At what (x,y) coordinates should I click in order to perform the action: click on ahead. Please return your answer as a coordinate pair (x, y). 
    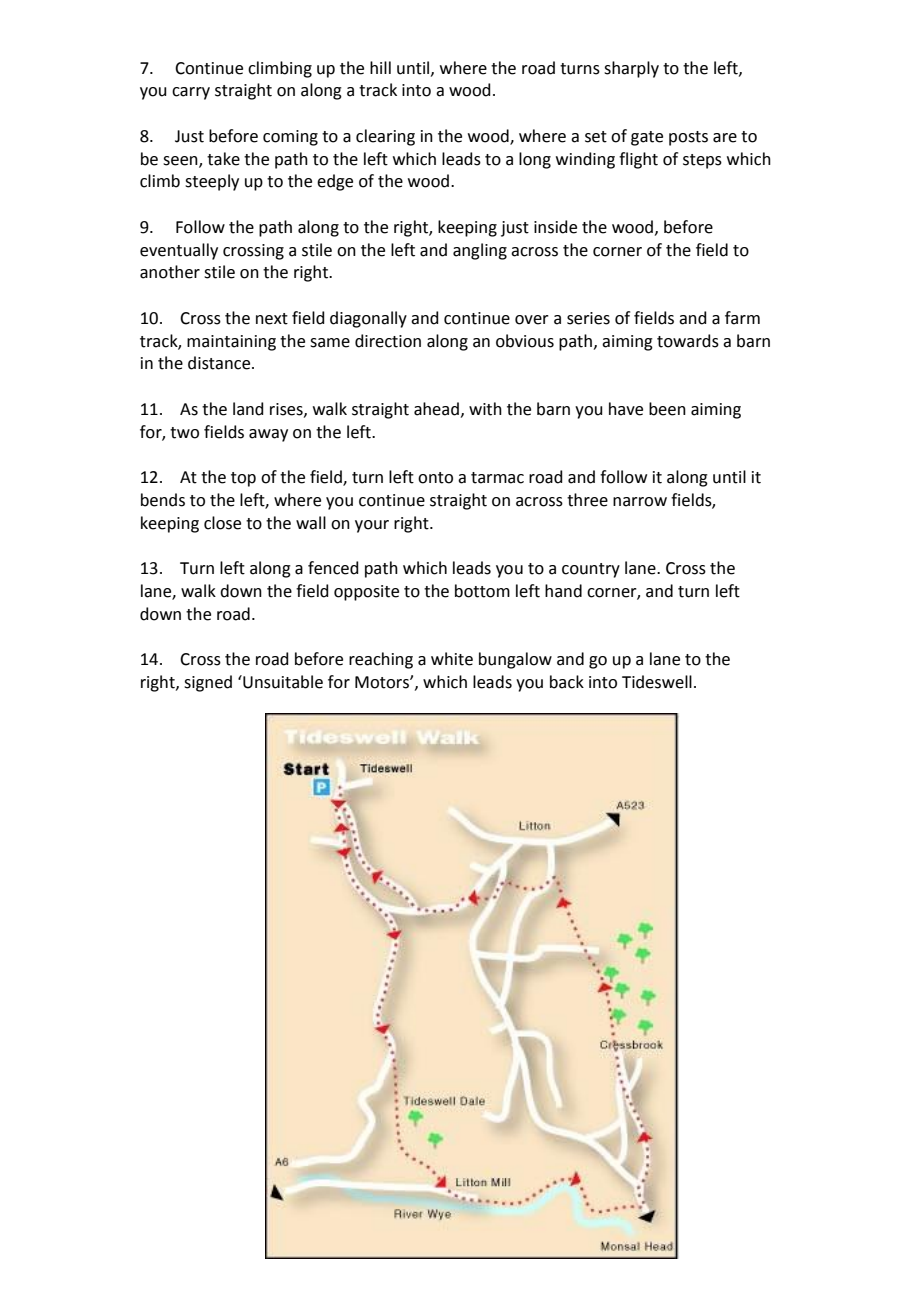
    Looking at the image, I should click on (436, 409).
